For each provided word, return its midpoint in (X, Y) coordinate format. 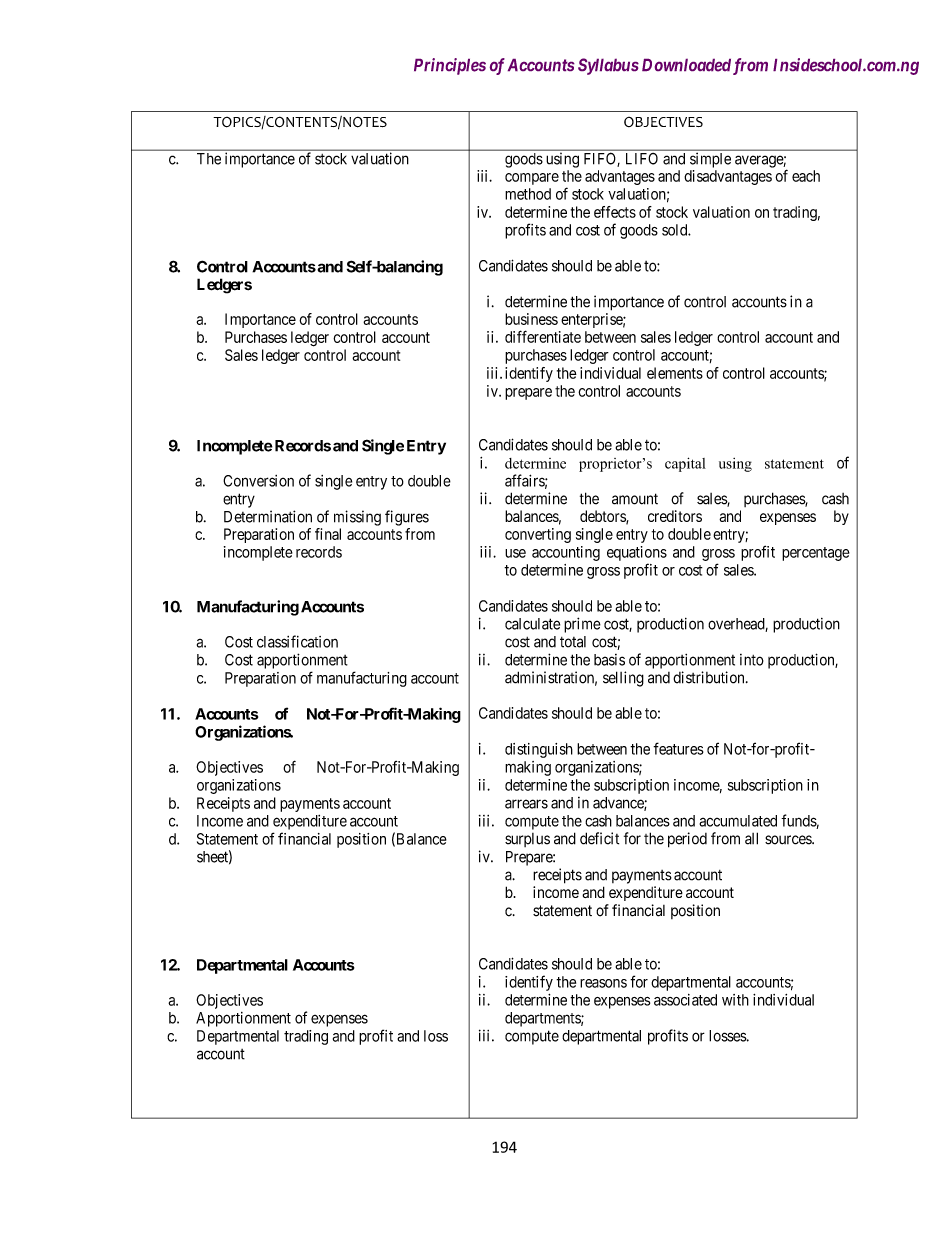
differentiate (543, 336)
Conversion (258, 481)
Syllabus (608, 66)
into (752, 660)
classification (297, 641)
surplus (527, 840)
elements (675, 373)
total (573, 642)
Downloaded (686, 65)
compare (532, 179)
